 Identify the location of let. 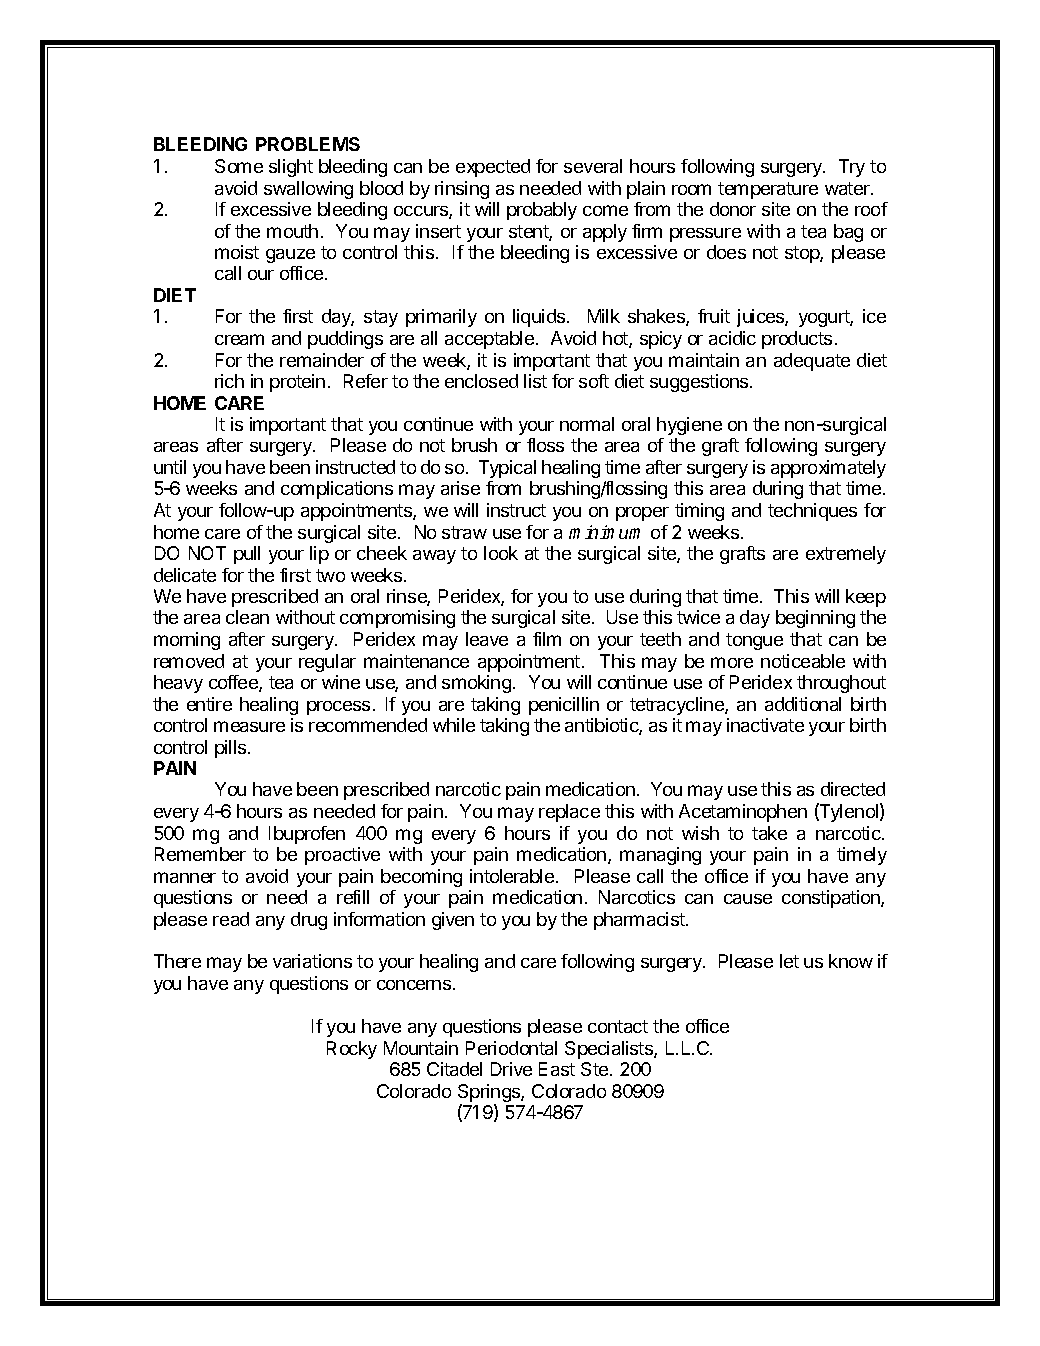
(789, 961).
